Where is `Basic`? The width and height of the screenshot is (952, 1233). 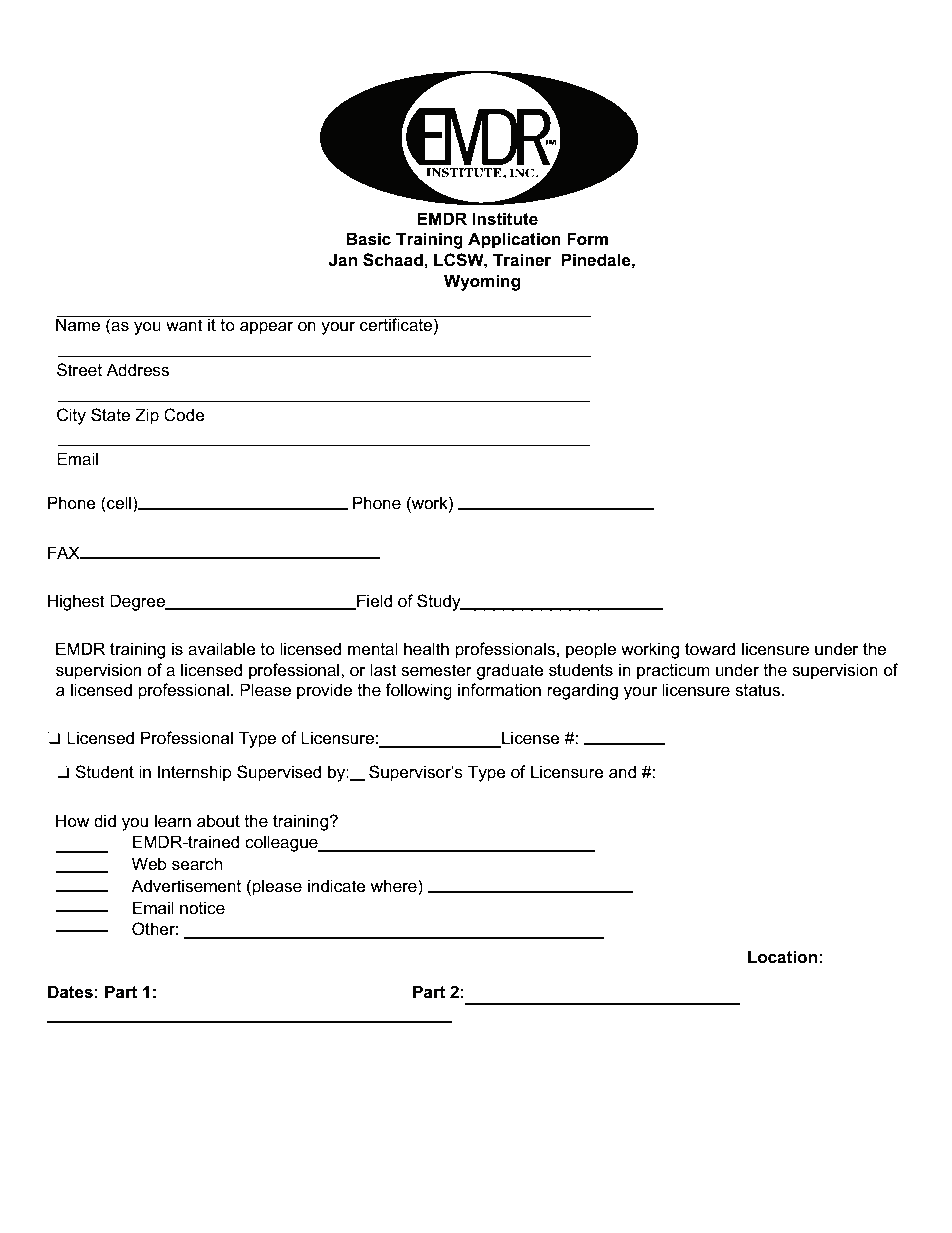 Basic is located at coordinates (368, 239).
